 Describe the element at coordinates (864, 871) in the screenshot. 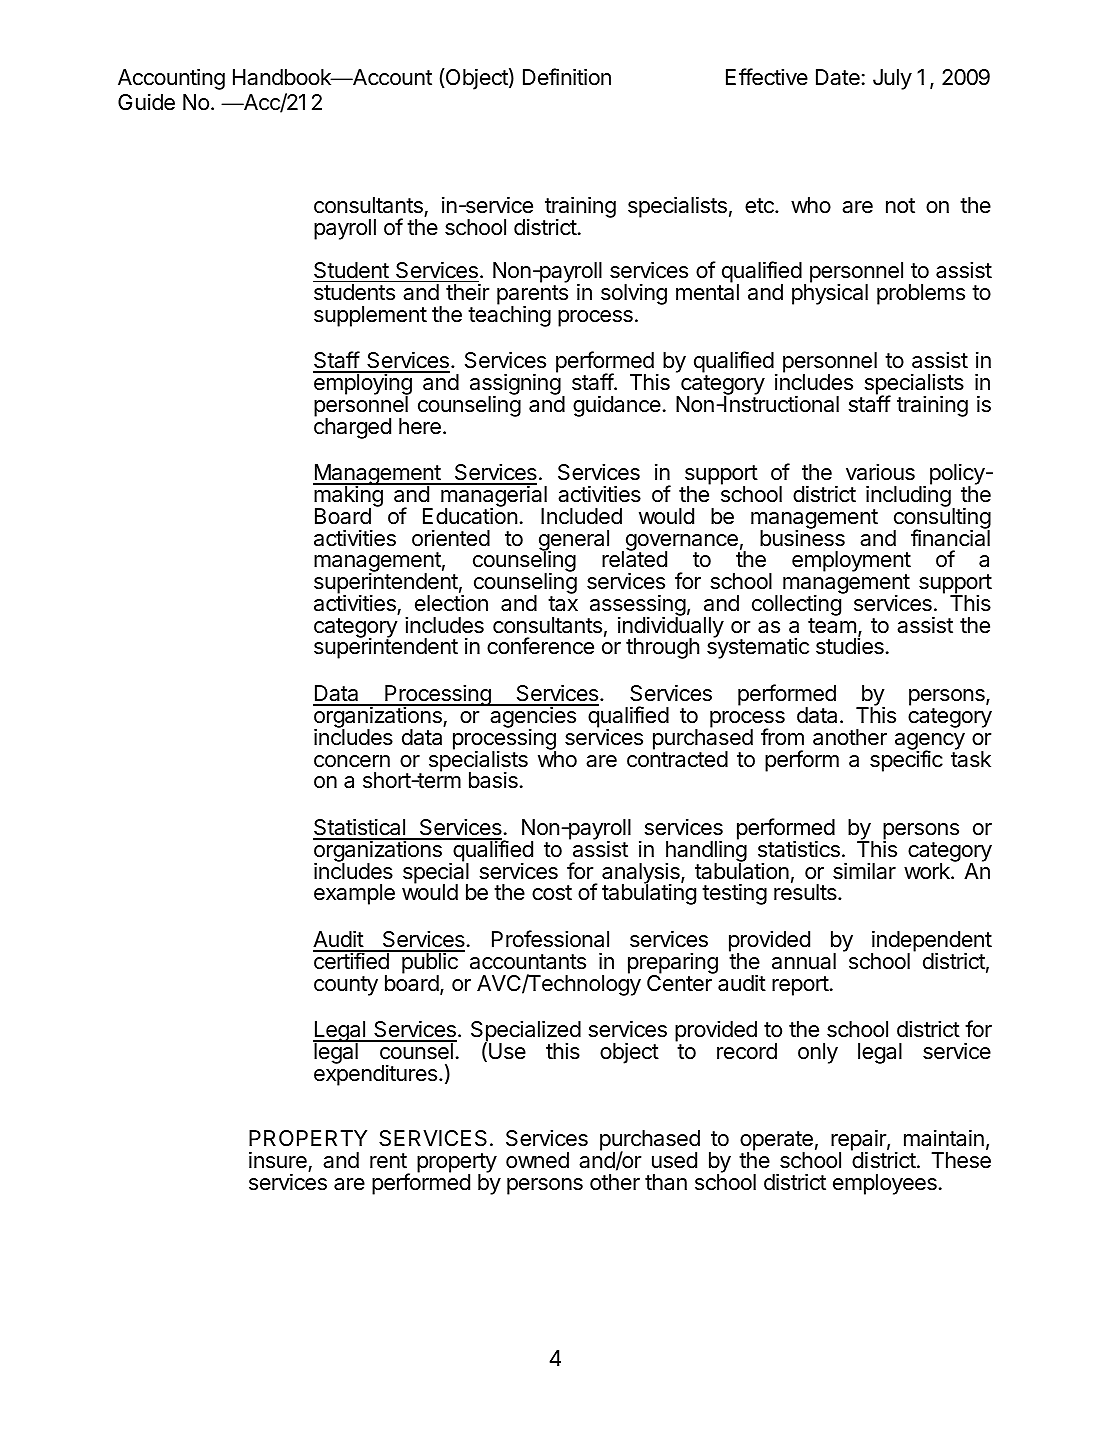

I see `similar` at that location.
